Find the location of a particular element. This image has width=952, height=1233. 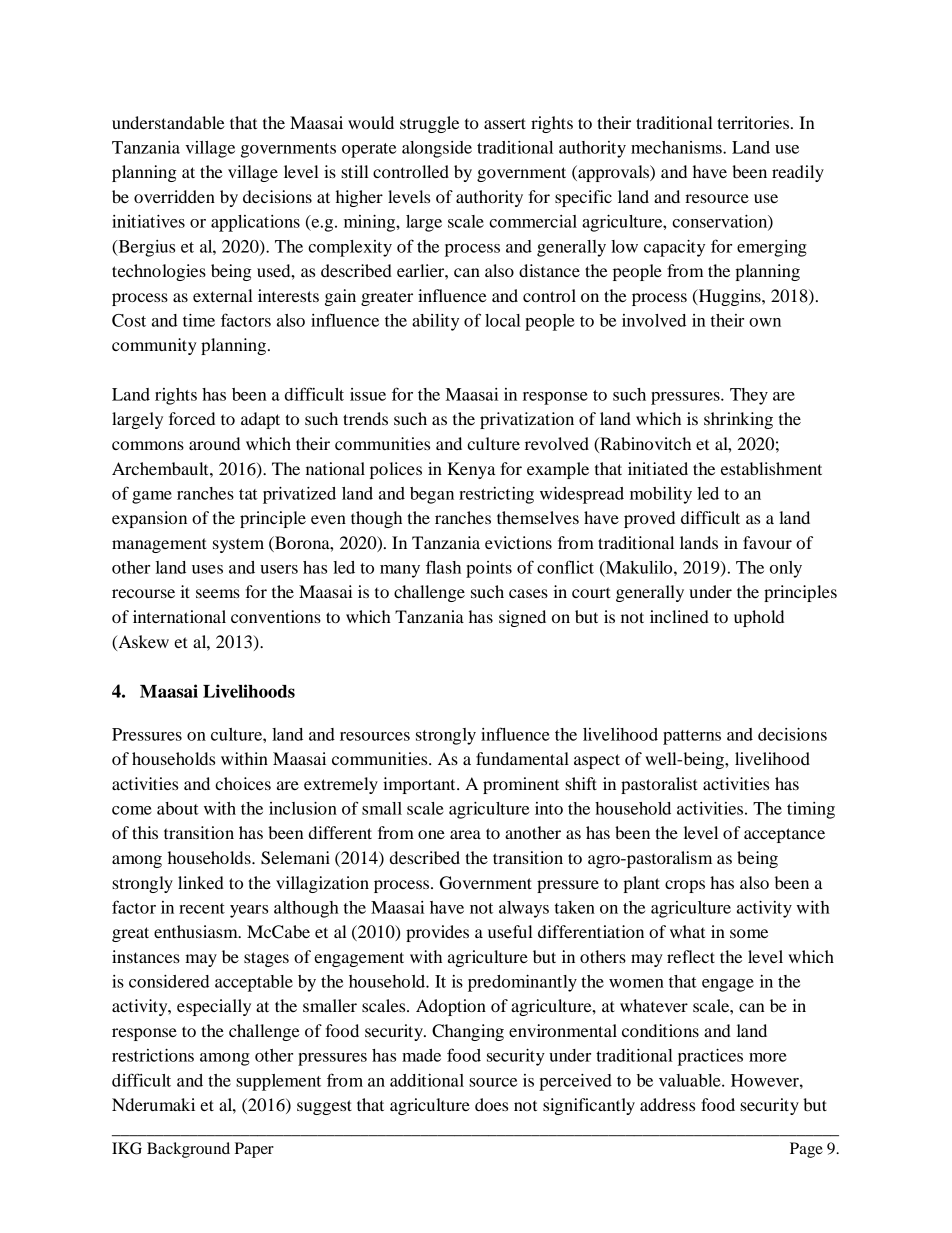

linked is located at coordinates (201, 882).
